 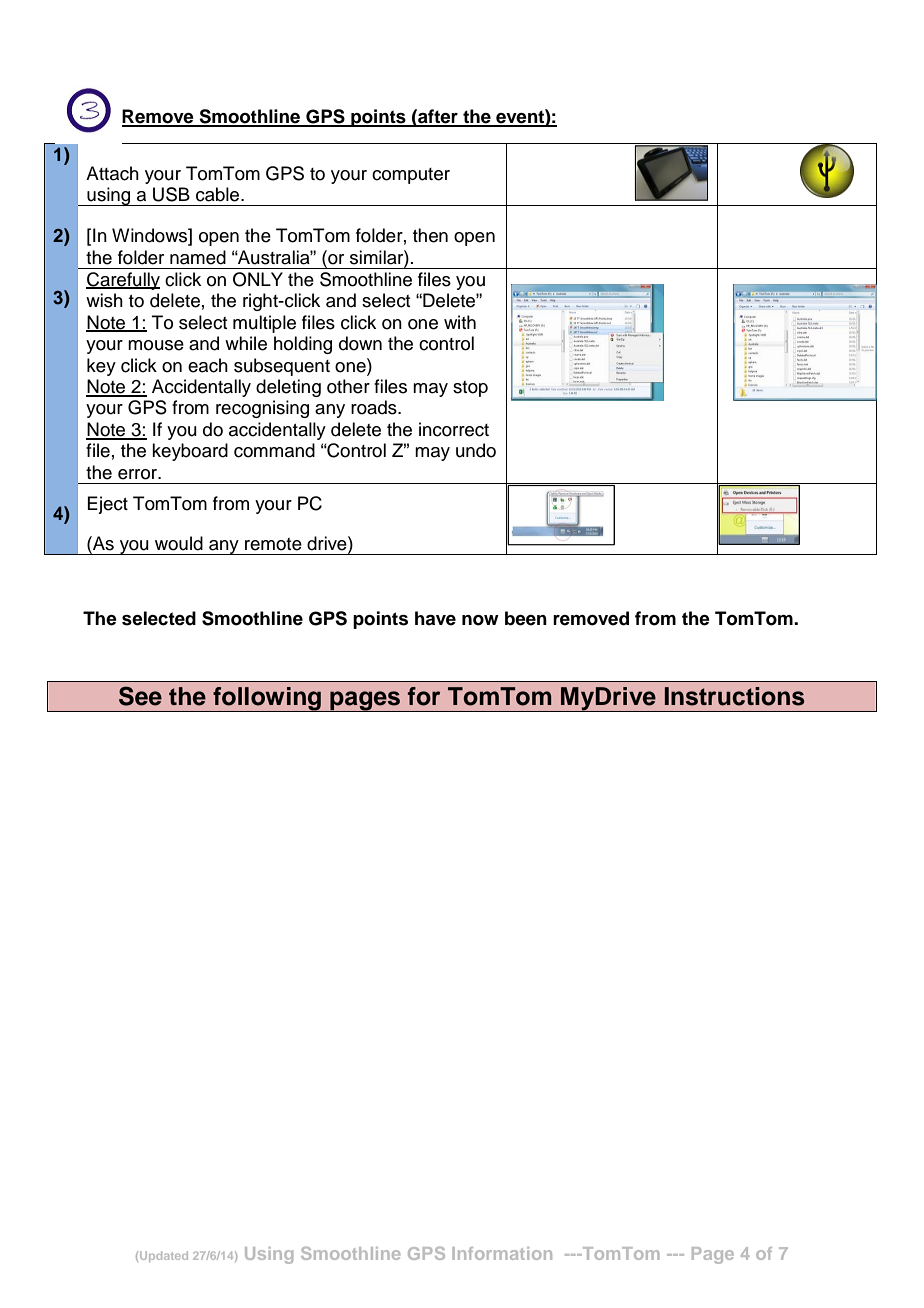 I want to click on Instructions, so click(x=735, y=696).
